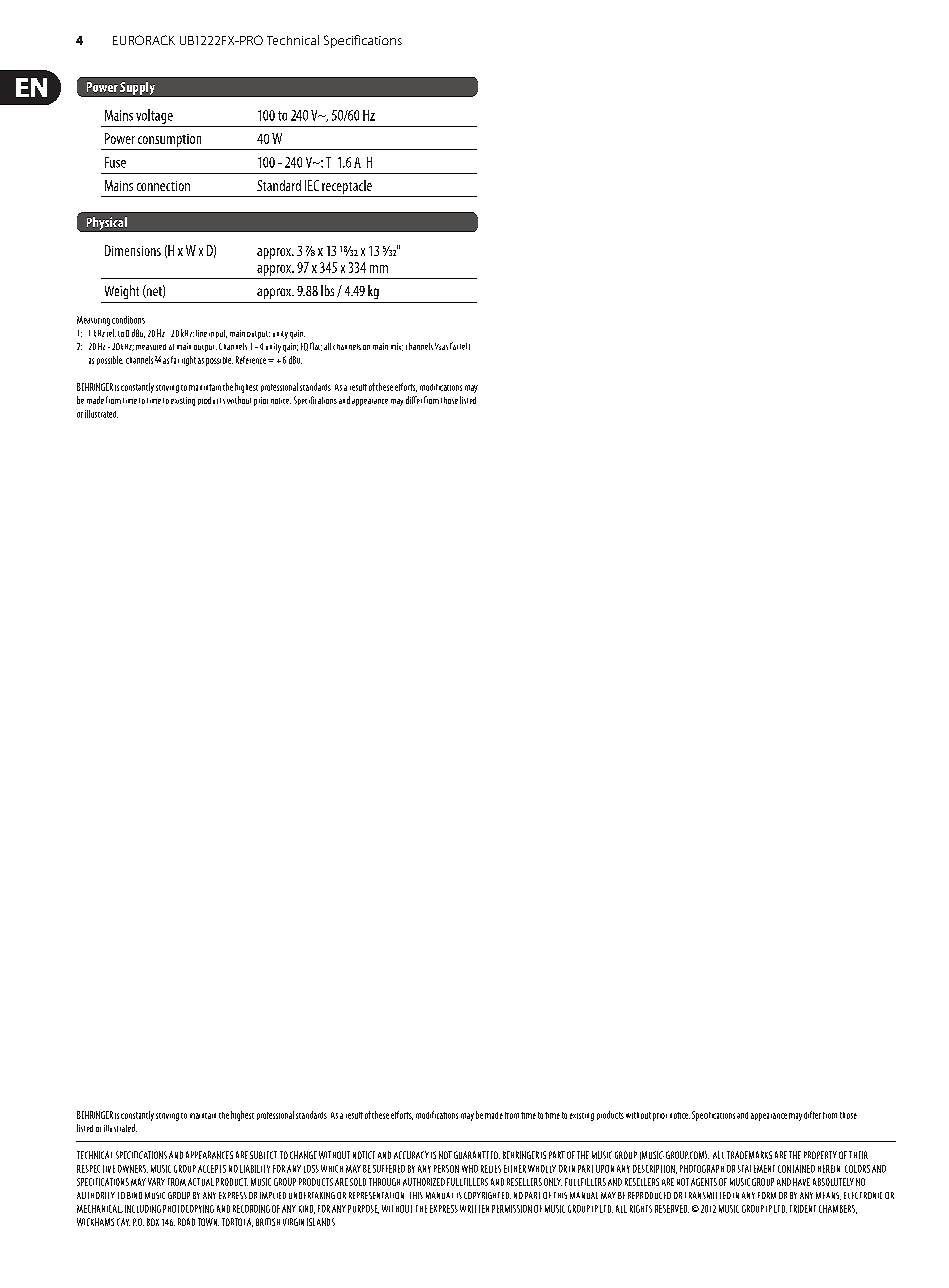  What do you see at coordinates (474, 1209) in the document?
I see `WRITTEN` at bounding box center [474, 1209].
